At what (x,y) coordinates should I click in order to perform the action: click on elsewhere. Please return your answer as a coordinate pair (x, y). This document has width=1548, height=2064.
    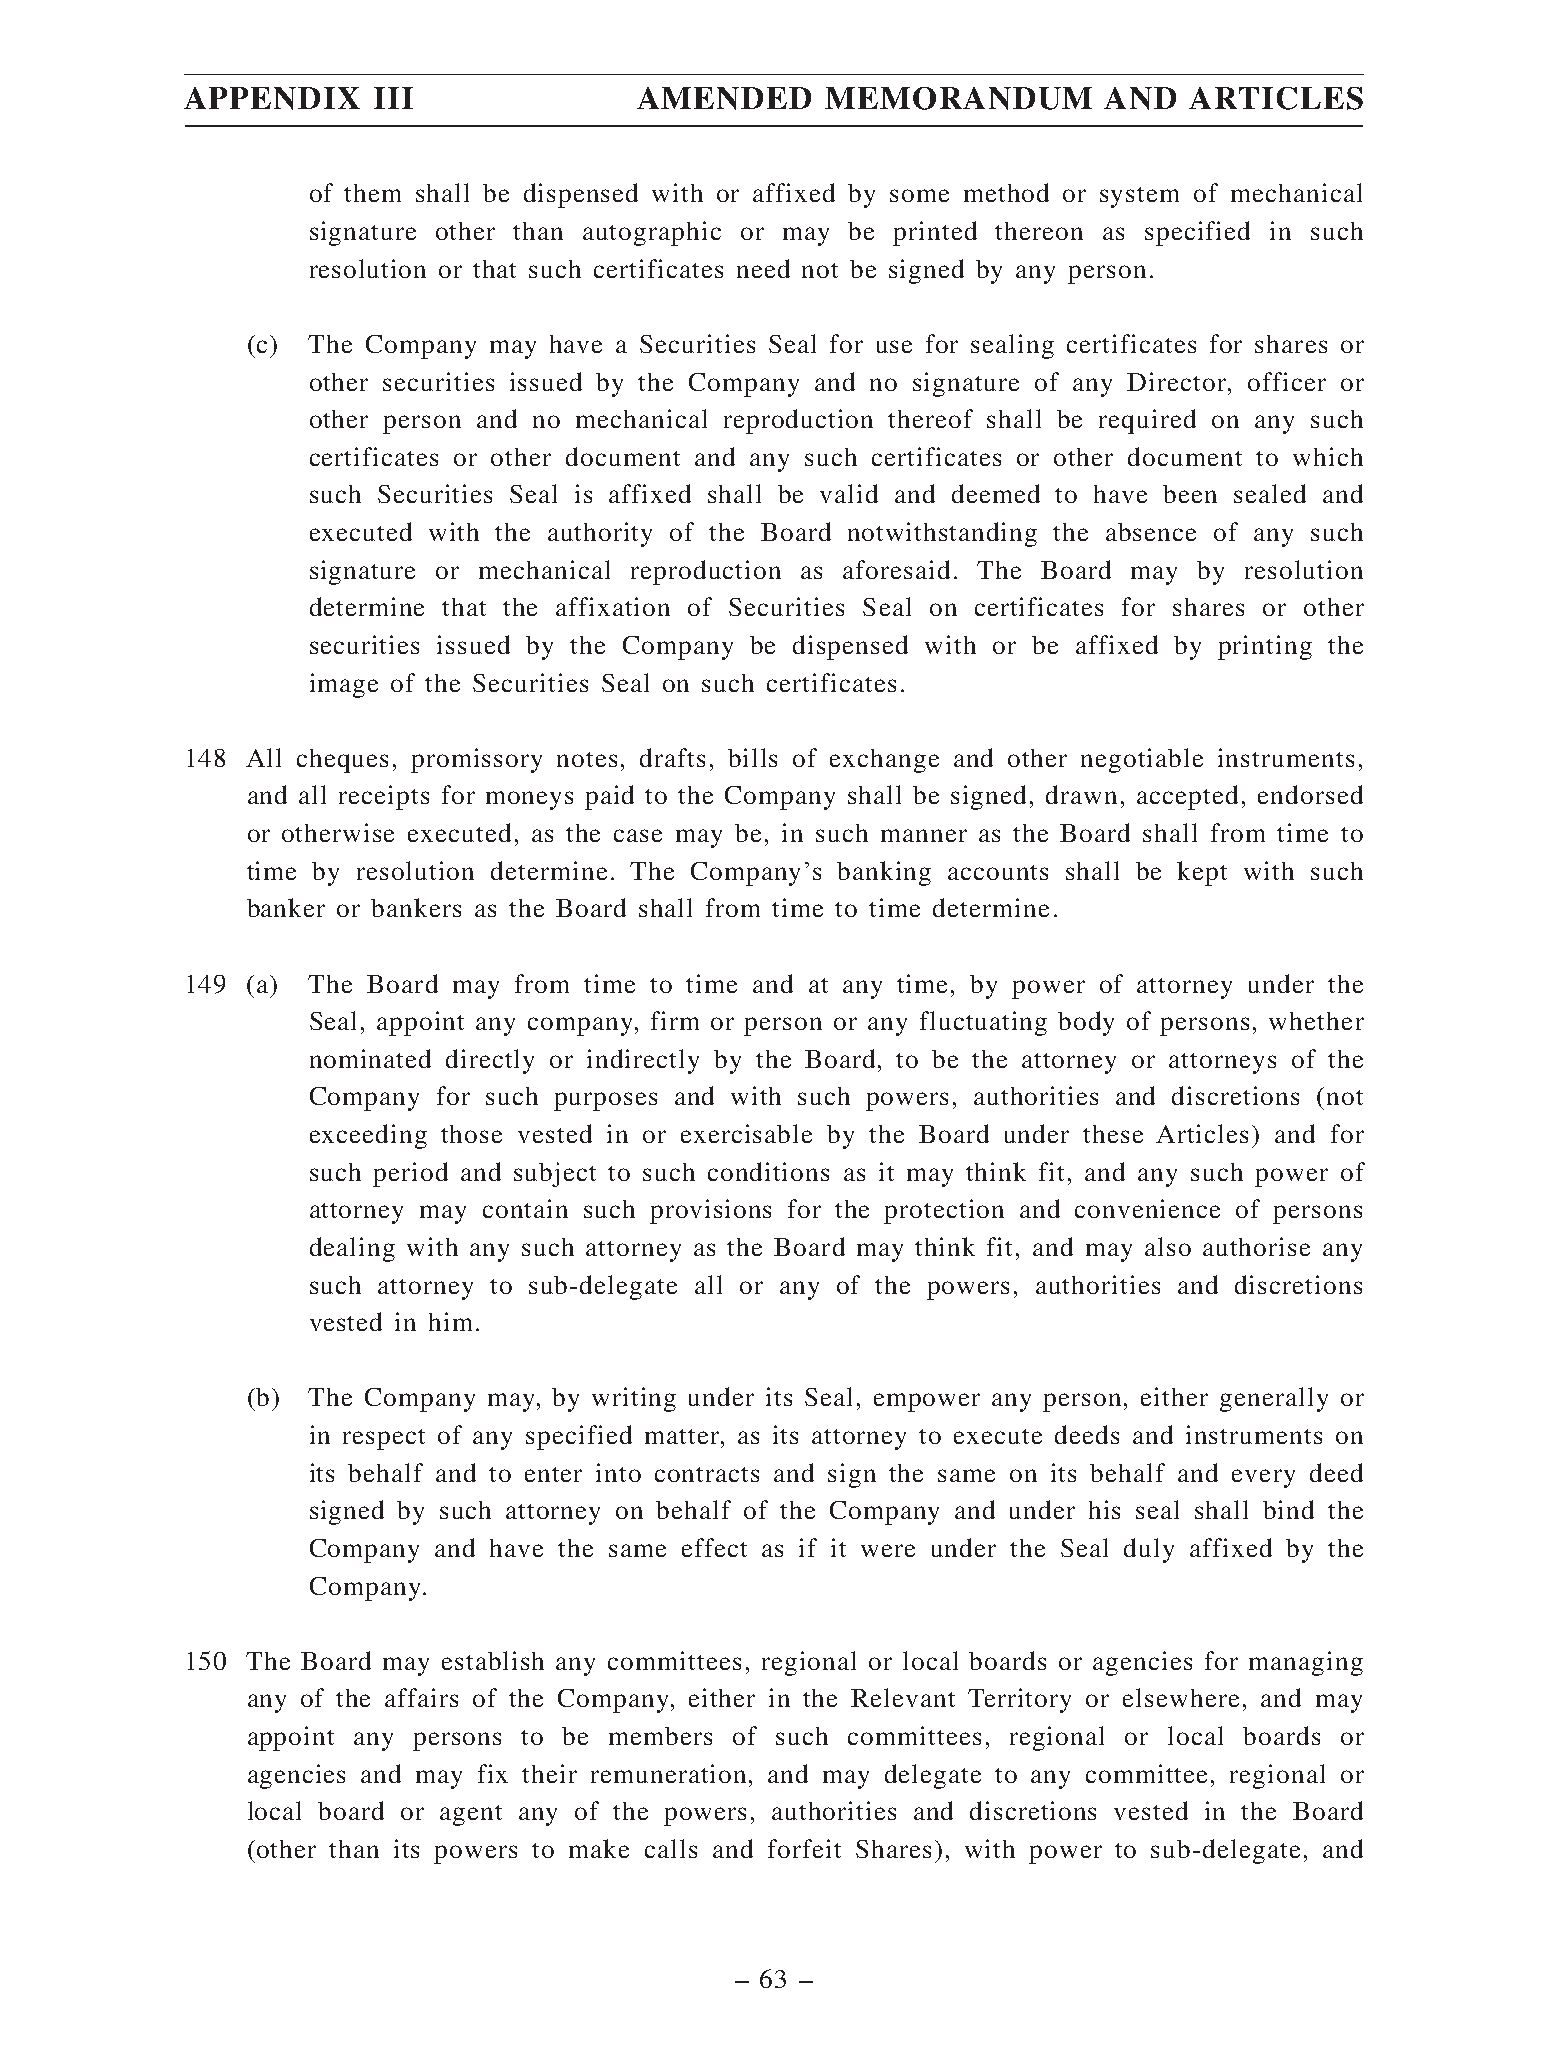
    Looking at the image, I should click on (1181, 1697).
